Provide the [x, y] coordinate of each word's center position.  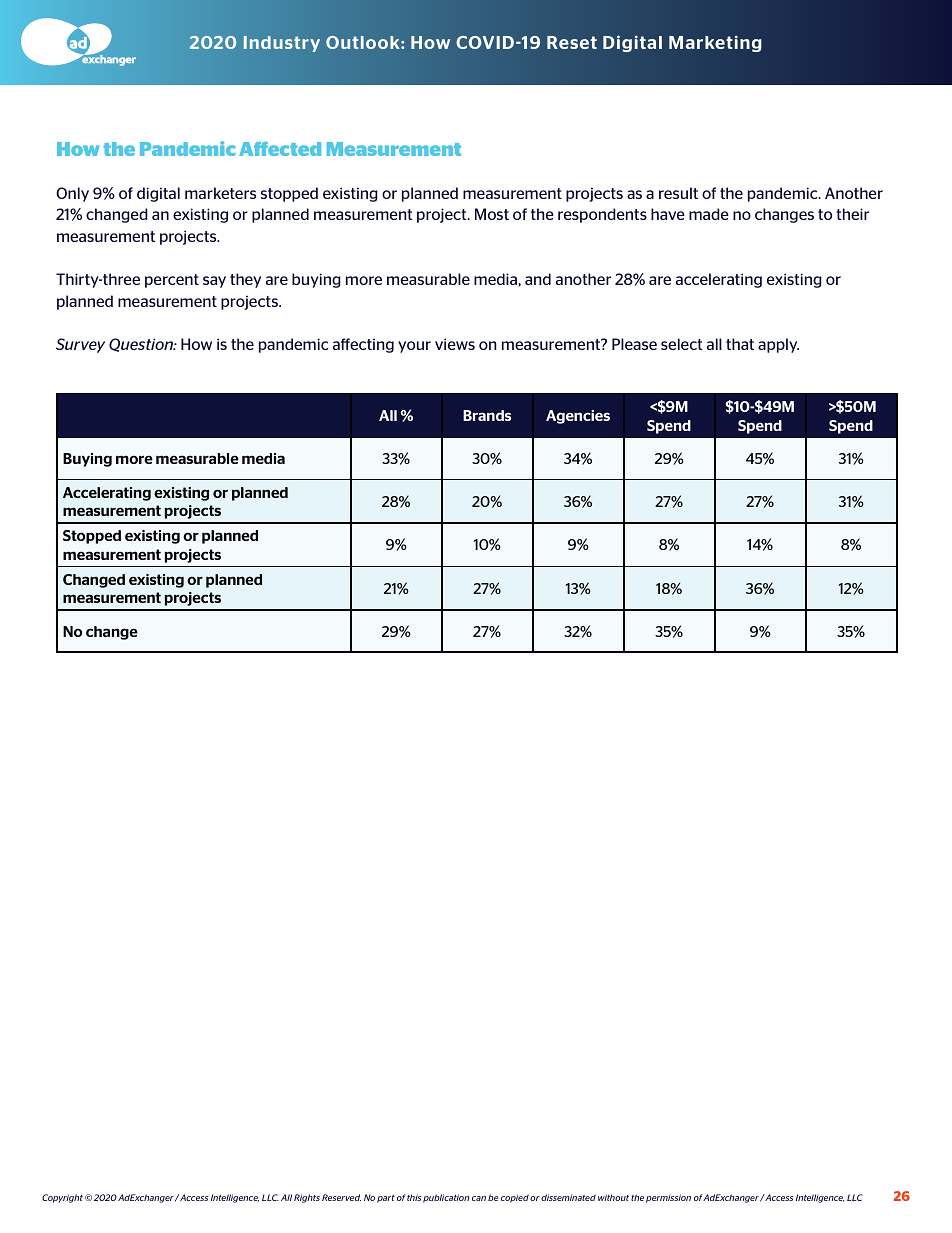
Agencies [578, 417]
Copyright [62, 1198]
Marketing [715, 43]
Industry [282, 44]
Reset [572, 42]
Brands [487, 415]
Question [142, 345]
